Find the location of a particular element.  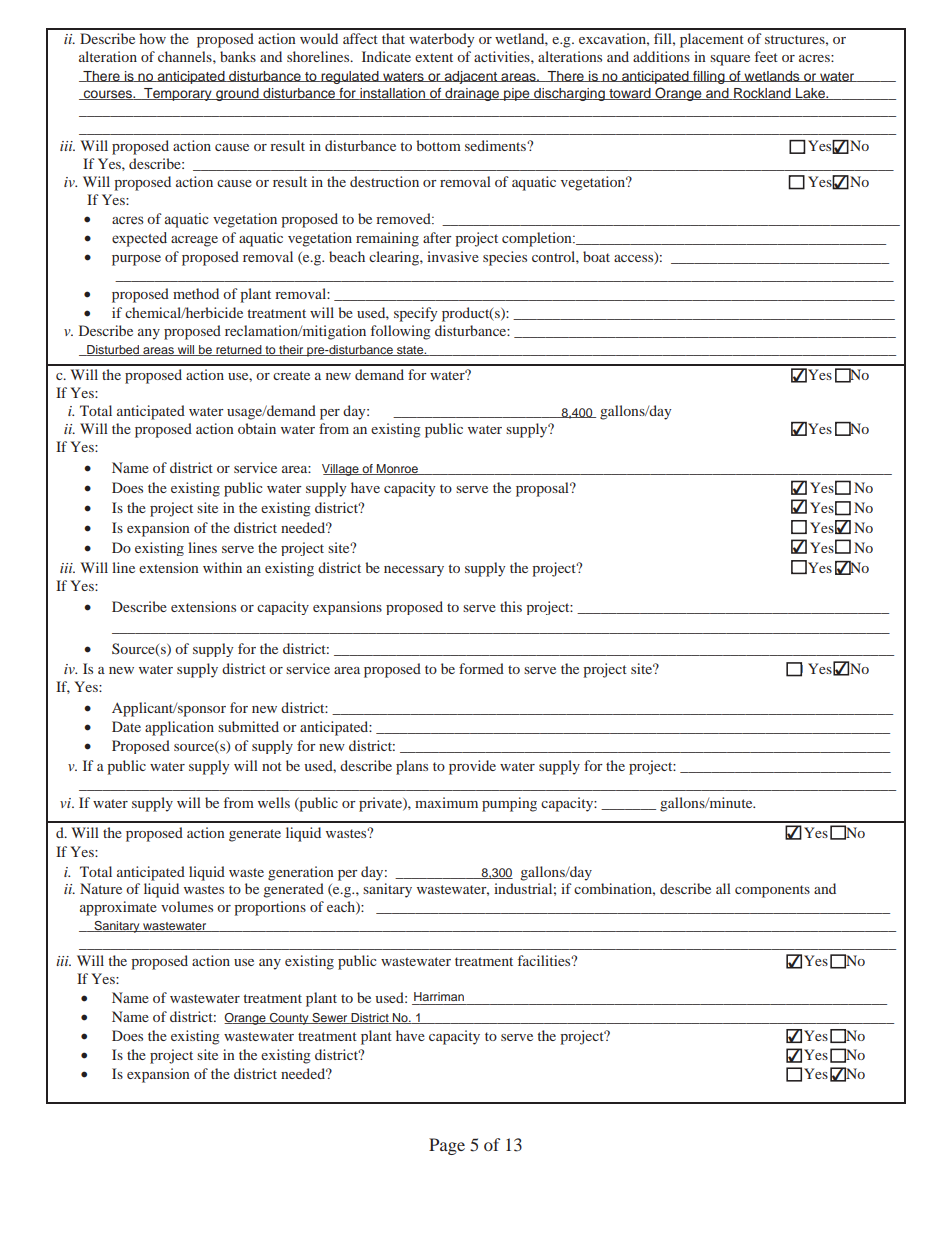

additions is located at coordinates (661, 56).
